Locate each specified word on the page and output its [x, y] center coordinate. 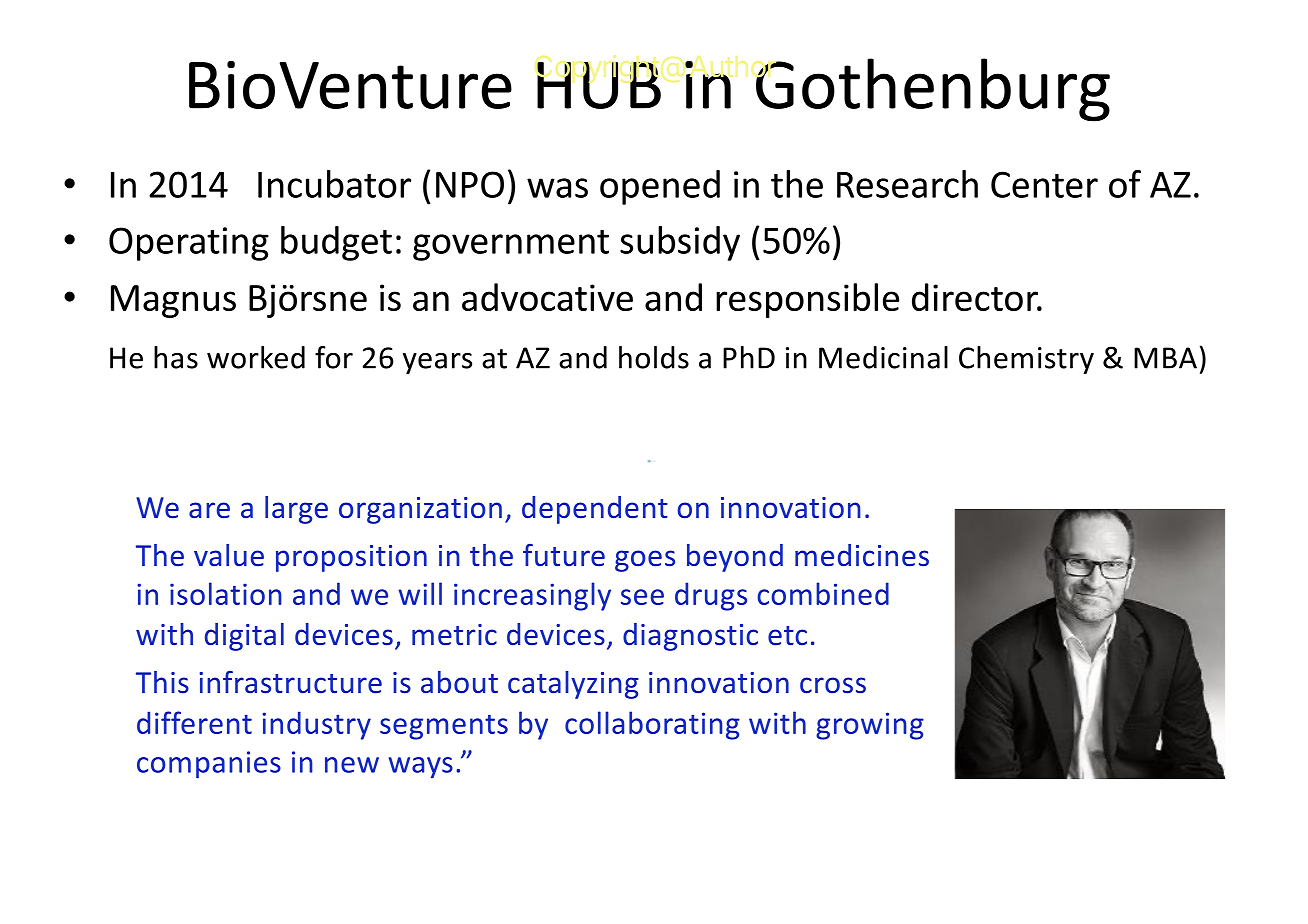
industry [316, 725]
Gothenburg [932, 90]
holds [654, 357]
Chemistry [1026, 360]
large [296, 510]
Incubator [334, 184]
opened [660, 187]
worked [256, 357]
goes [645, 561]
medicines [862, 555]
